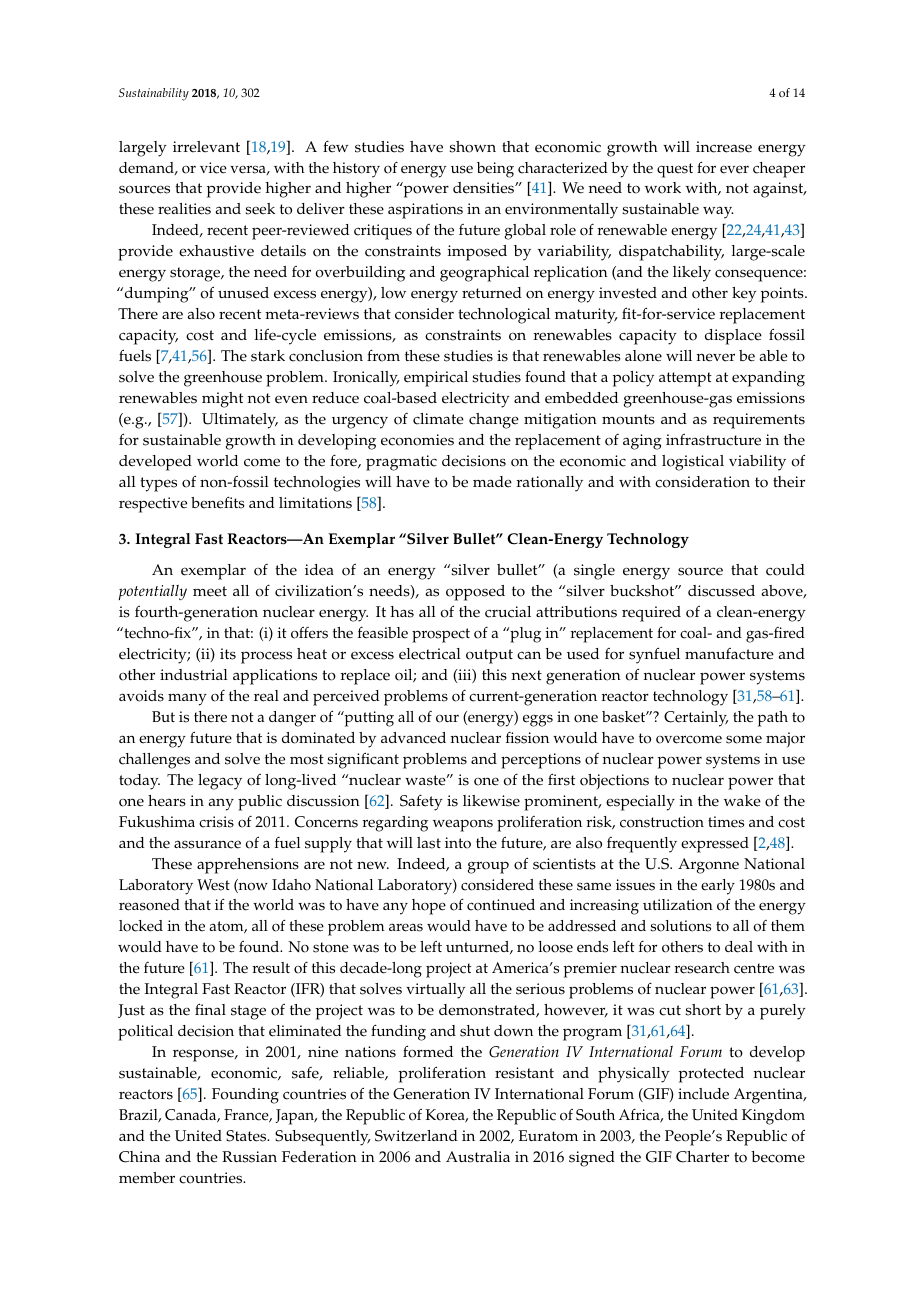 The height and width of the screenshot is (1308, 924). Describe the element at coordinates (696, 719) in the screenshot. I see `Certainly` at that location.
